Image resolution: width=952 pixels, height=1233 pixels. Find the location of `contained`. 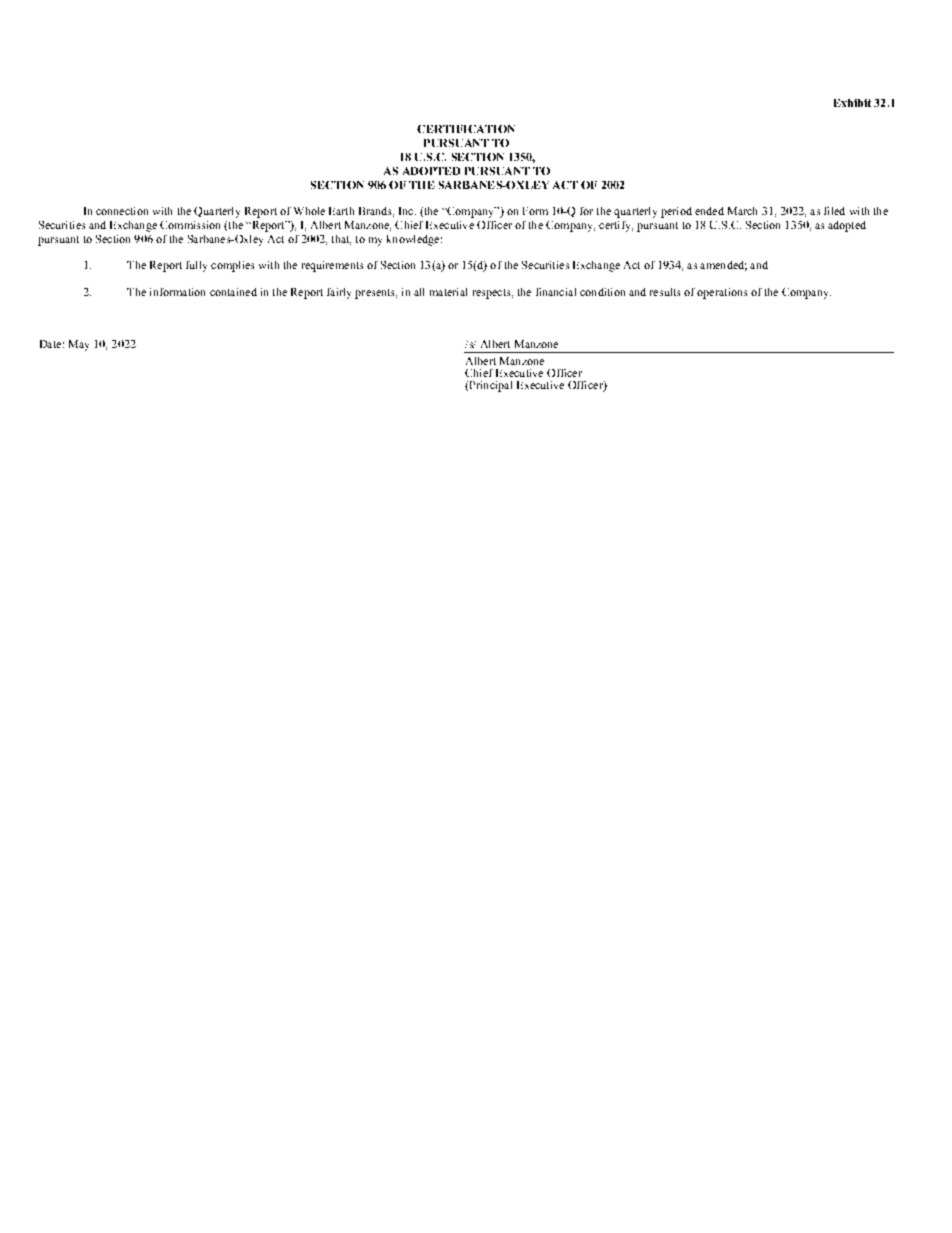

contained is located at coordinates (233, 292).
